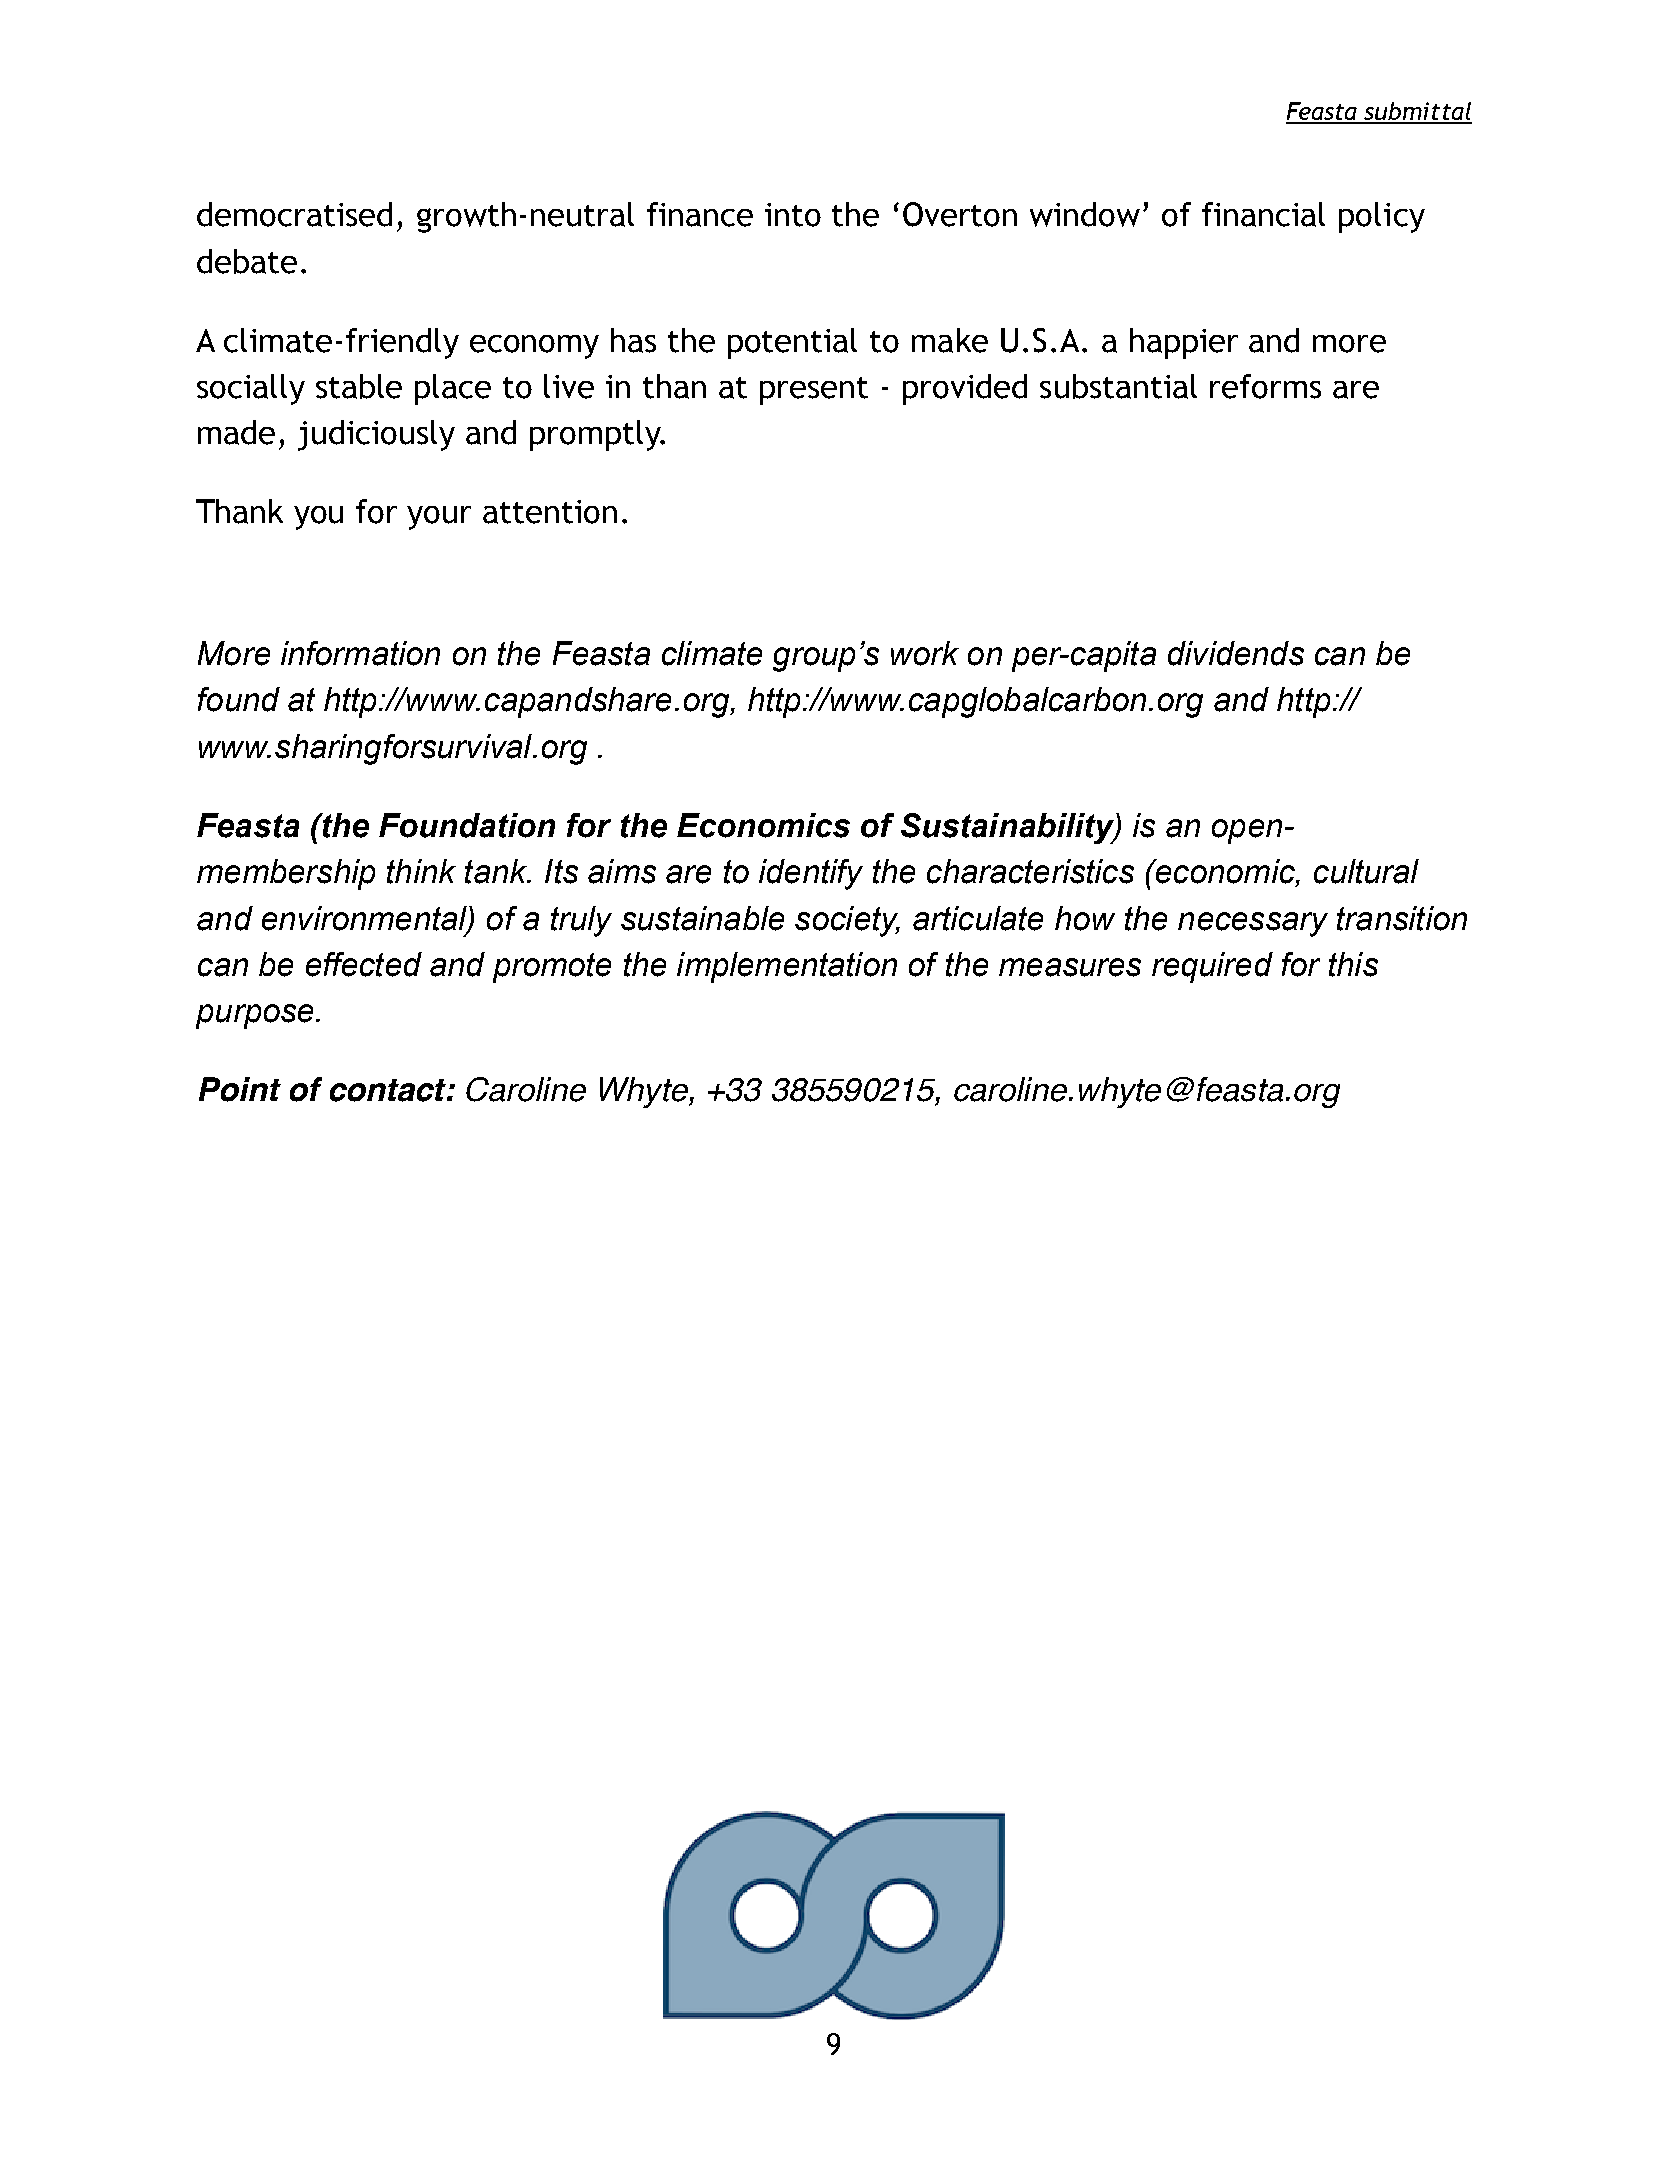 The image size is (1668, 2159). Describe the element at coordinates (360, 653) in the screenshot. I see `information` at that location.
